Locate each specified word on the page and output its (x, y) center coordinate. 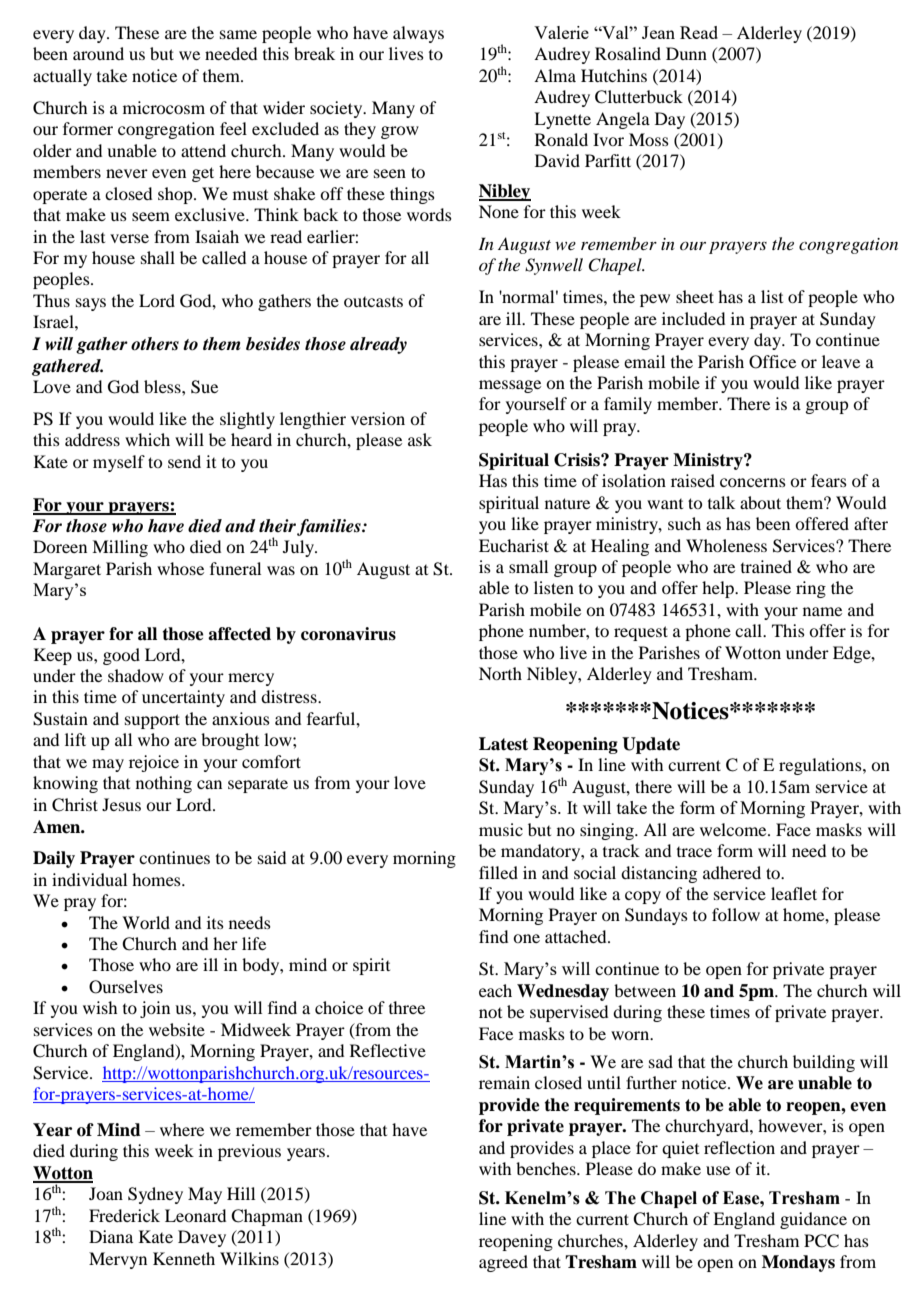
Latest (503, 744)
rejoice (154, 763)
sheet (695, 296)
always (418, 34)
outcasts (373, 302)
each (495, 990)
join (155, 1009)
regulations (821, 766)
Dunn (686, 53)
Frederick (124, 1215)
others (155, 344)
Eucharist (514, 545)
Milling (120, 548)
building (824, 1063)
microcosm (164, 107)
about (760, 502)
